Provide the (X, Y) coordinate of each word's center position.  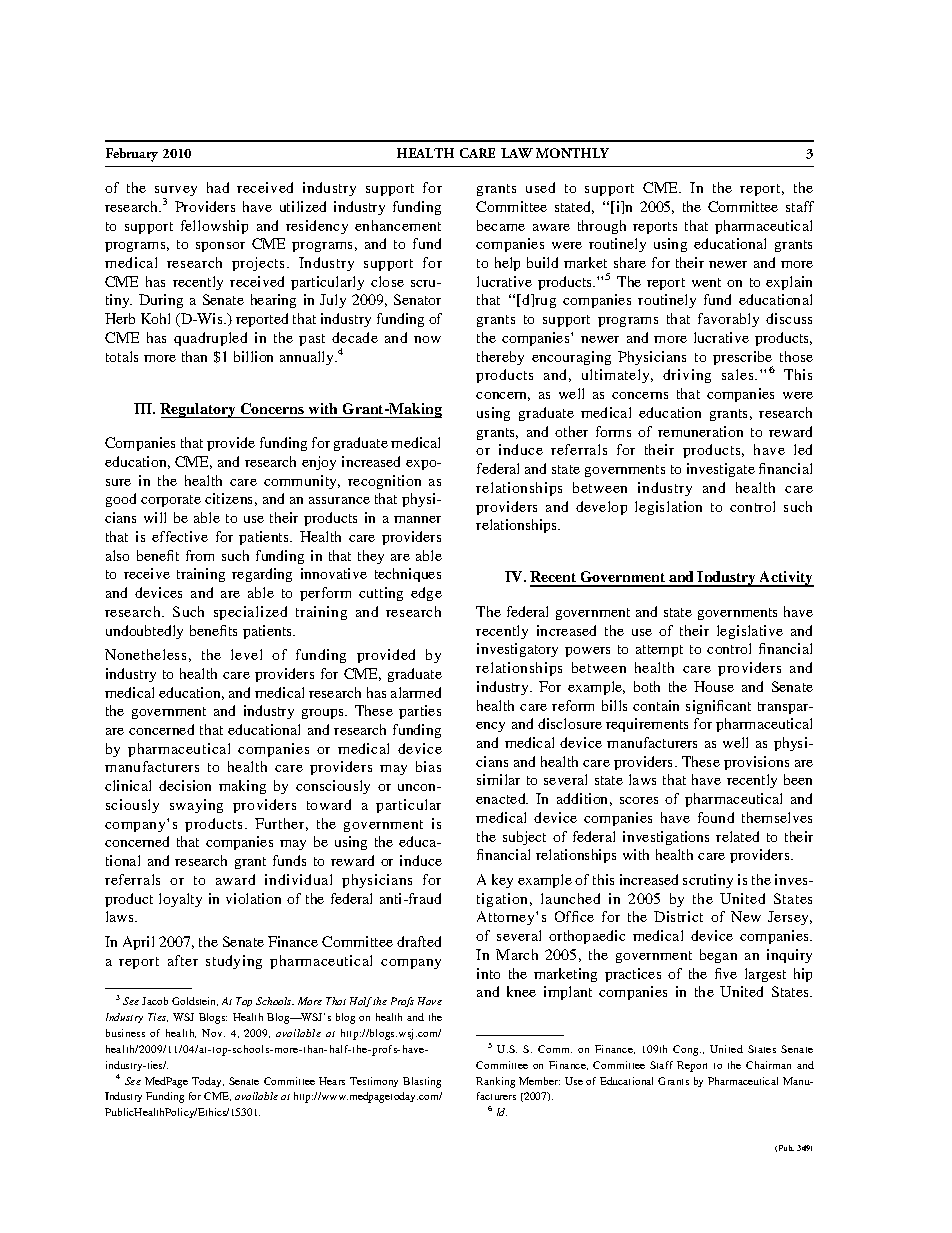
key (502, 881)
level (246, 654)
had (218, 187)
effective (180, 536)
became (501, 225)
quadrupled (210, 339)
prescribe (743, 359)
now (427, 339)
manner (417, 519)
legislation (668, 508)
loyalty (180, 900)
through (602, 227)
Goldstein (195, 1001)
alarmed (416, 692)
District (678, 916)
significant (718, 707)
